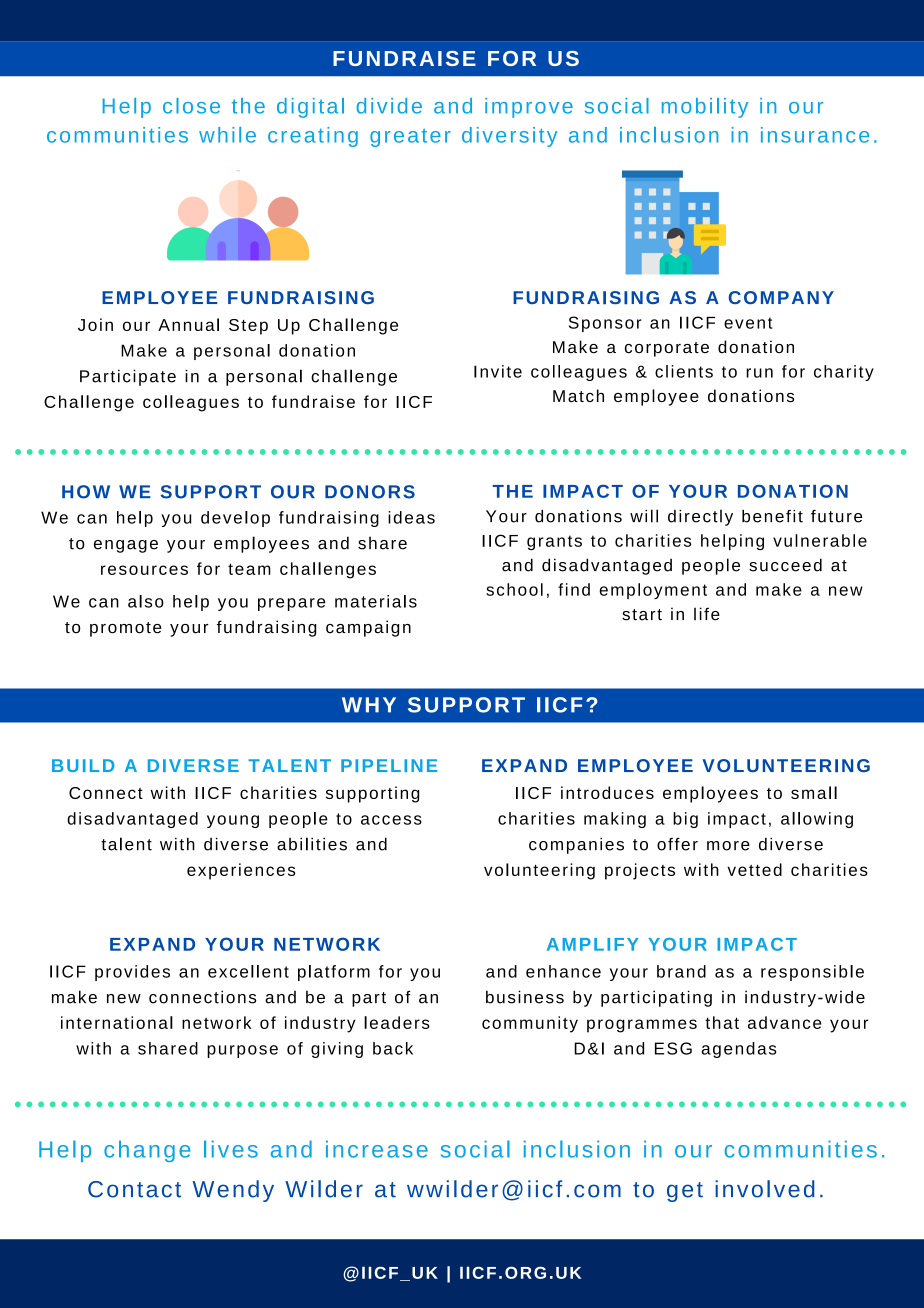 The width and height of the screenshot is (924, 1308). Describe the element at coordinates (772, 516) in the screenshot. I see `benefit` at that location.
